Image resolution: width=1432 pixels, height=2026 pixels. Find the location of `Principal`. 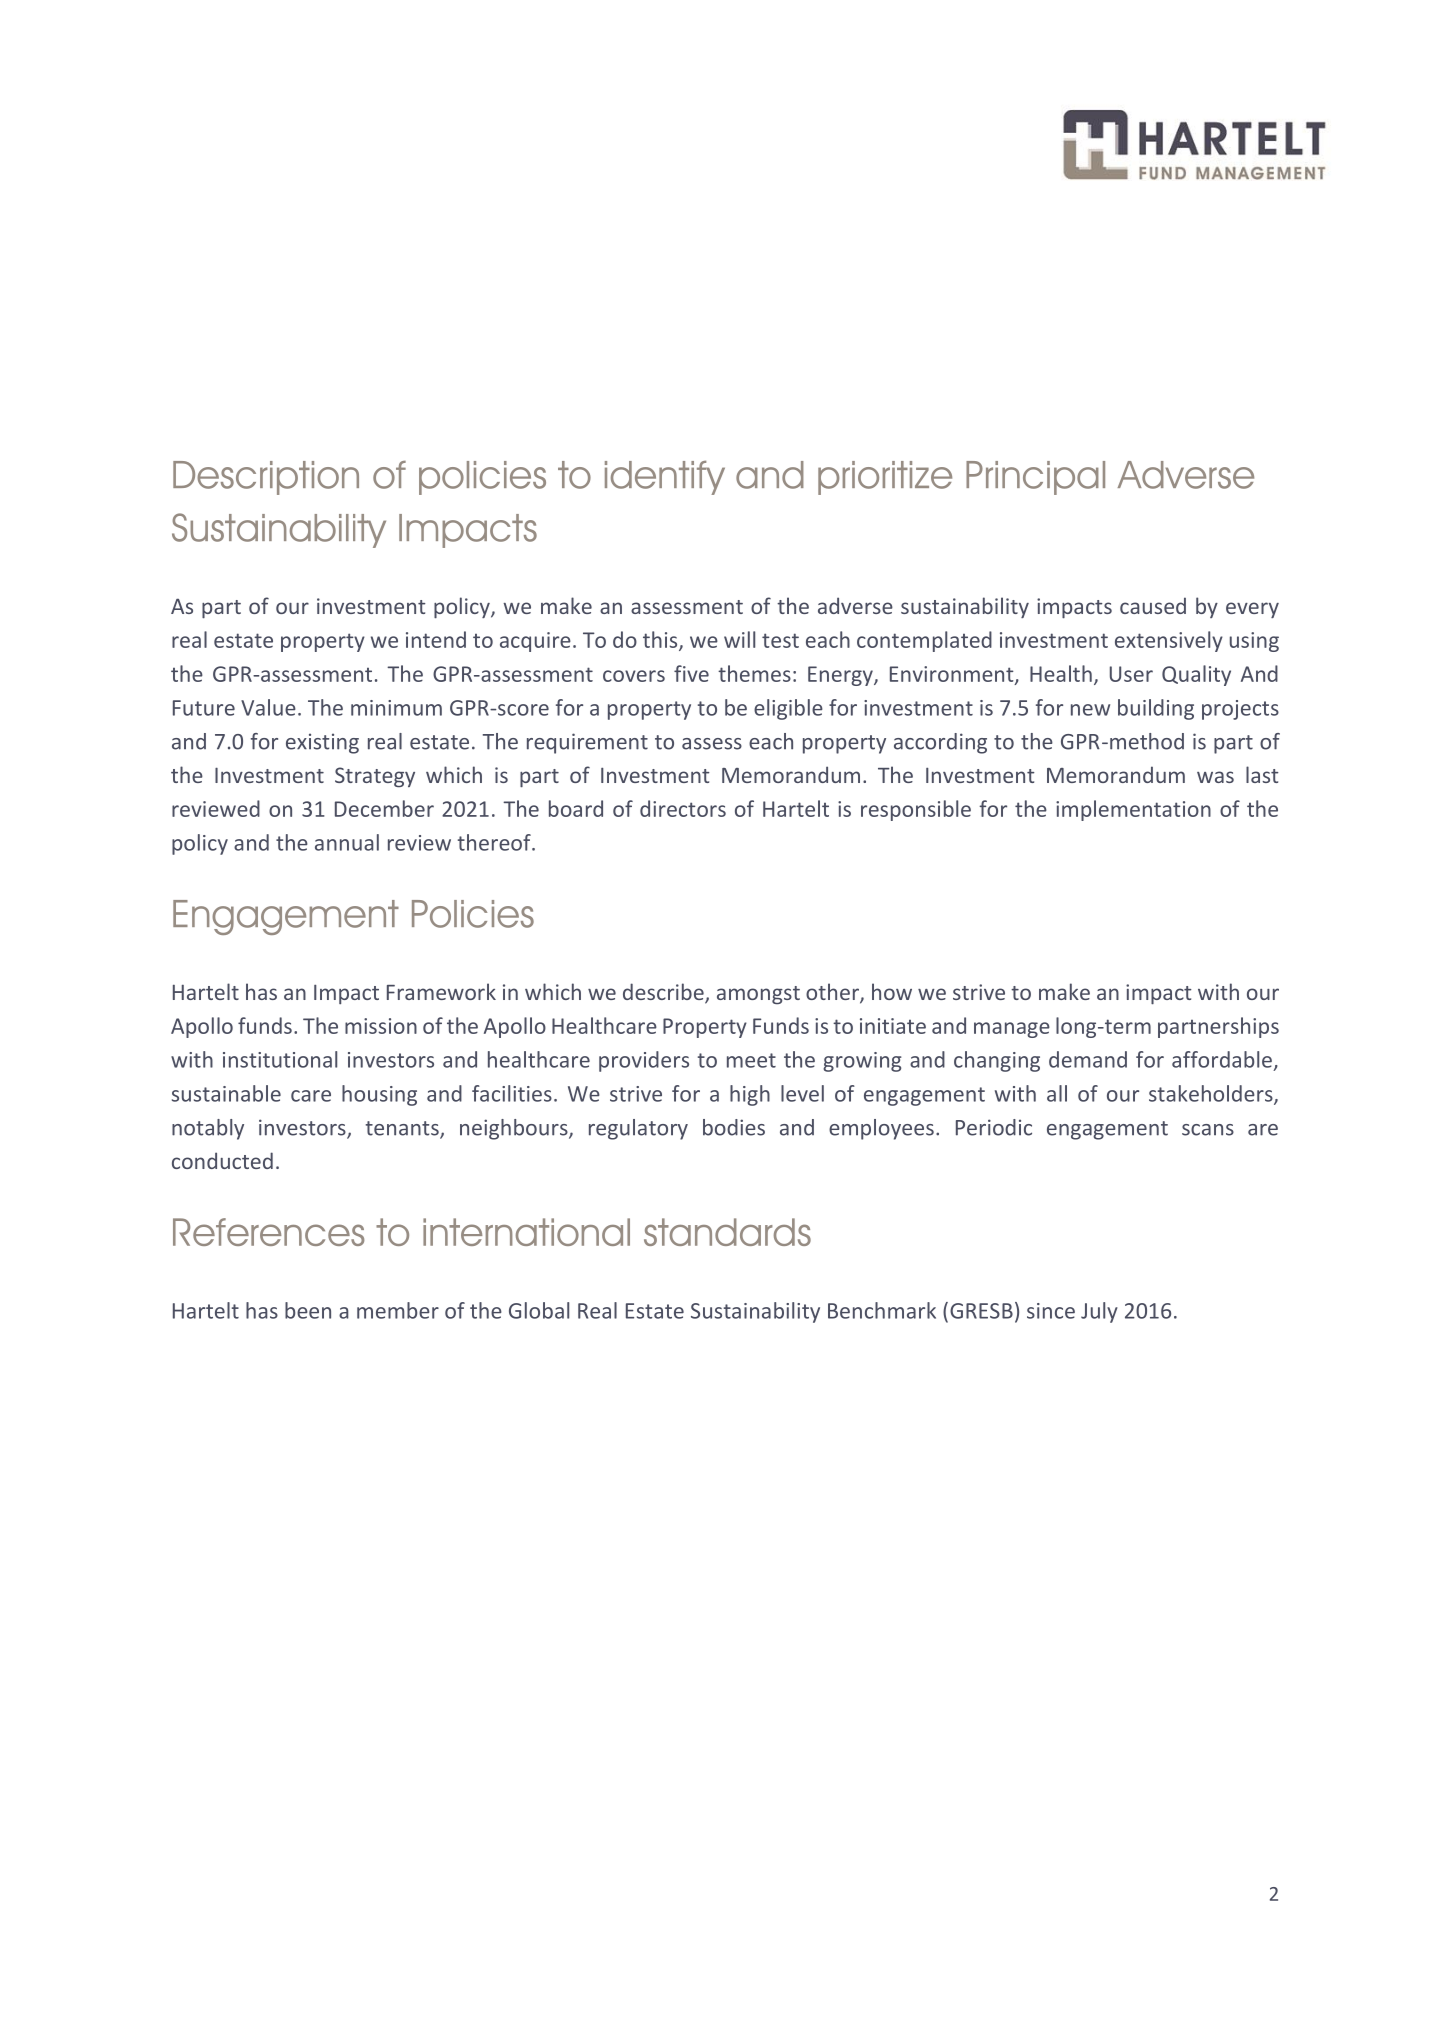

Principal is located at coordinates (1035, 478).
